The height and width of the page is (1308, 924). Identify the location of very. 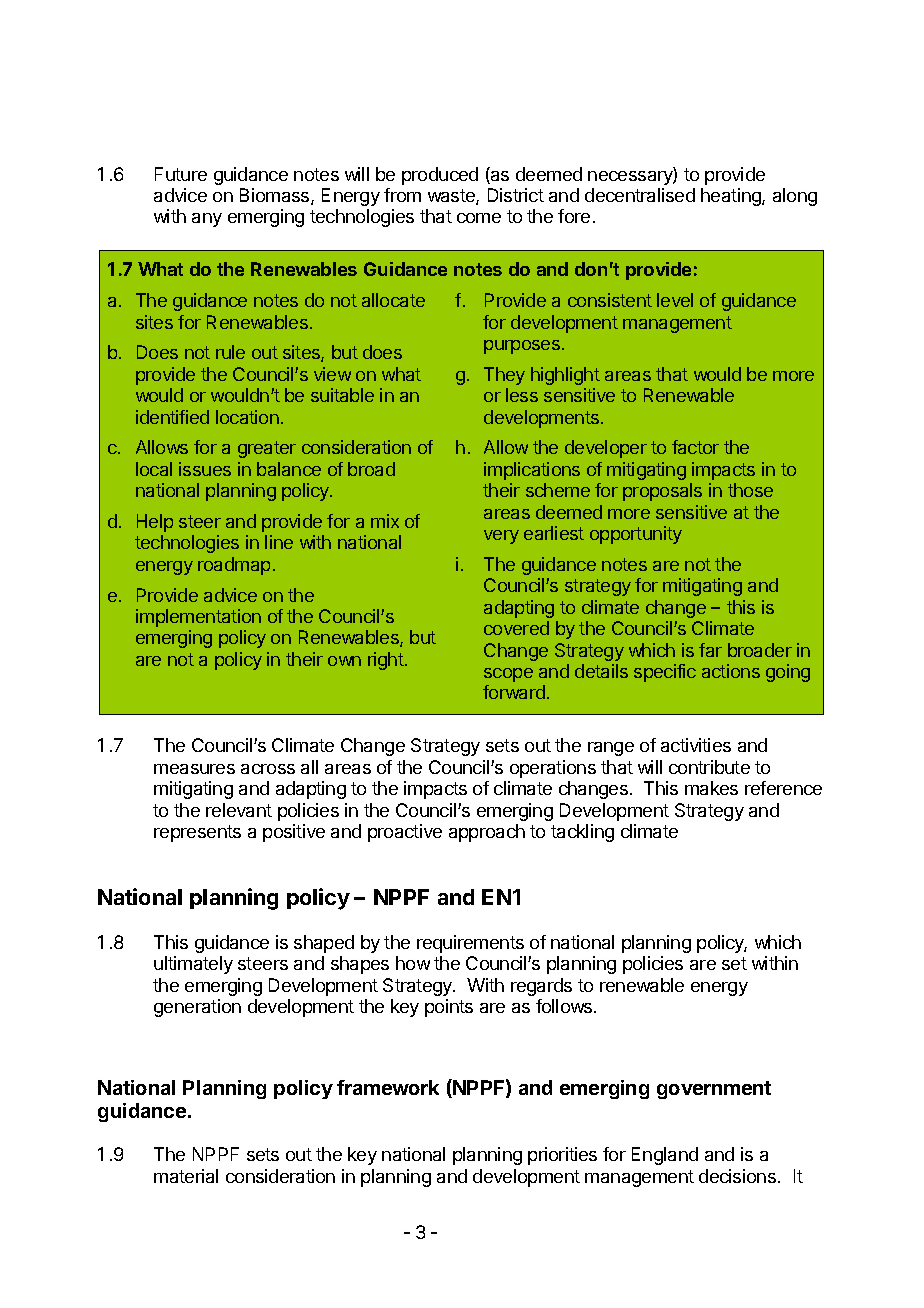
(501, 537).
